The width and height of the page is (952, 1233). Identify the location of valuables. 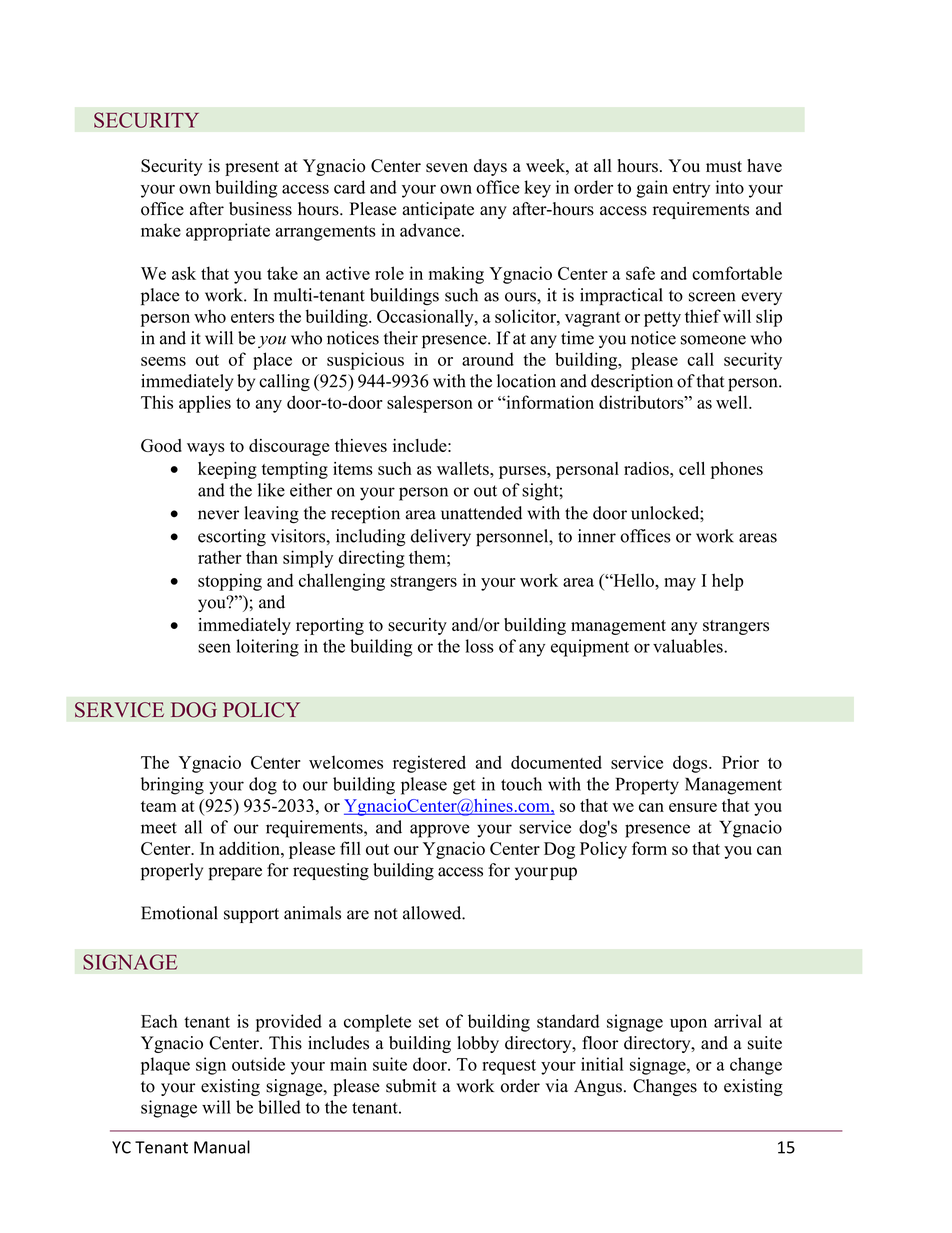
(689, 646).
